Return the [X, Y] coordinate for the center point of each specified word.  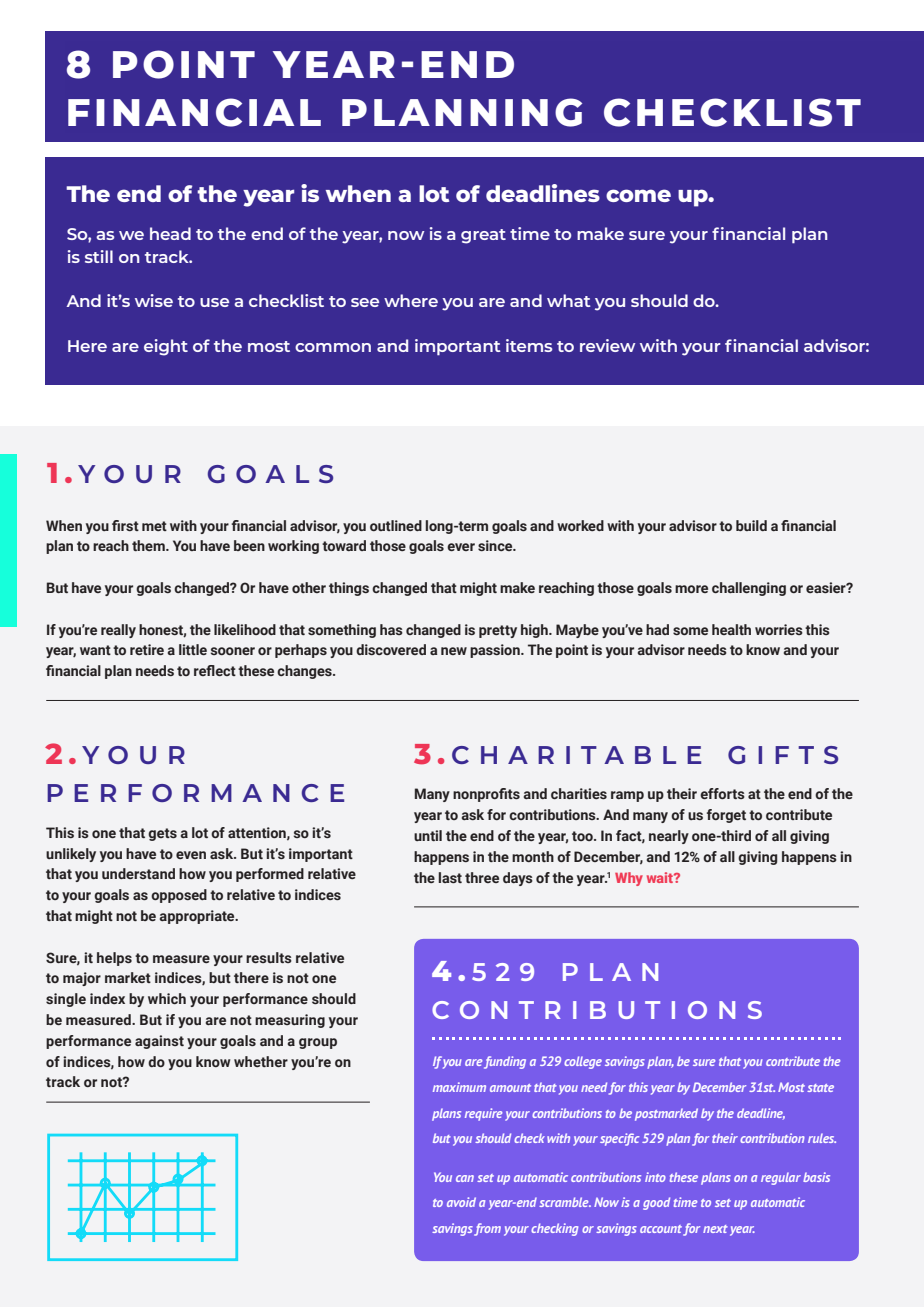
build [751, 525]
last [450, 877]
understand [138, 873]
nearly [669, 837]
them [149, 545]
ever [461, 547]
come [638, 195]
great [483, 236]
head [170, 233]
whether [261, 1061]
